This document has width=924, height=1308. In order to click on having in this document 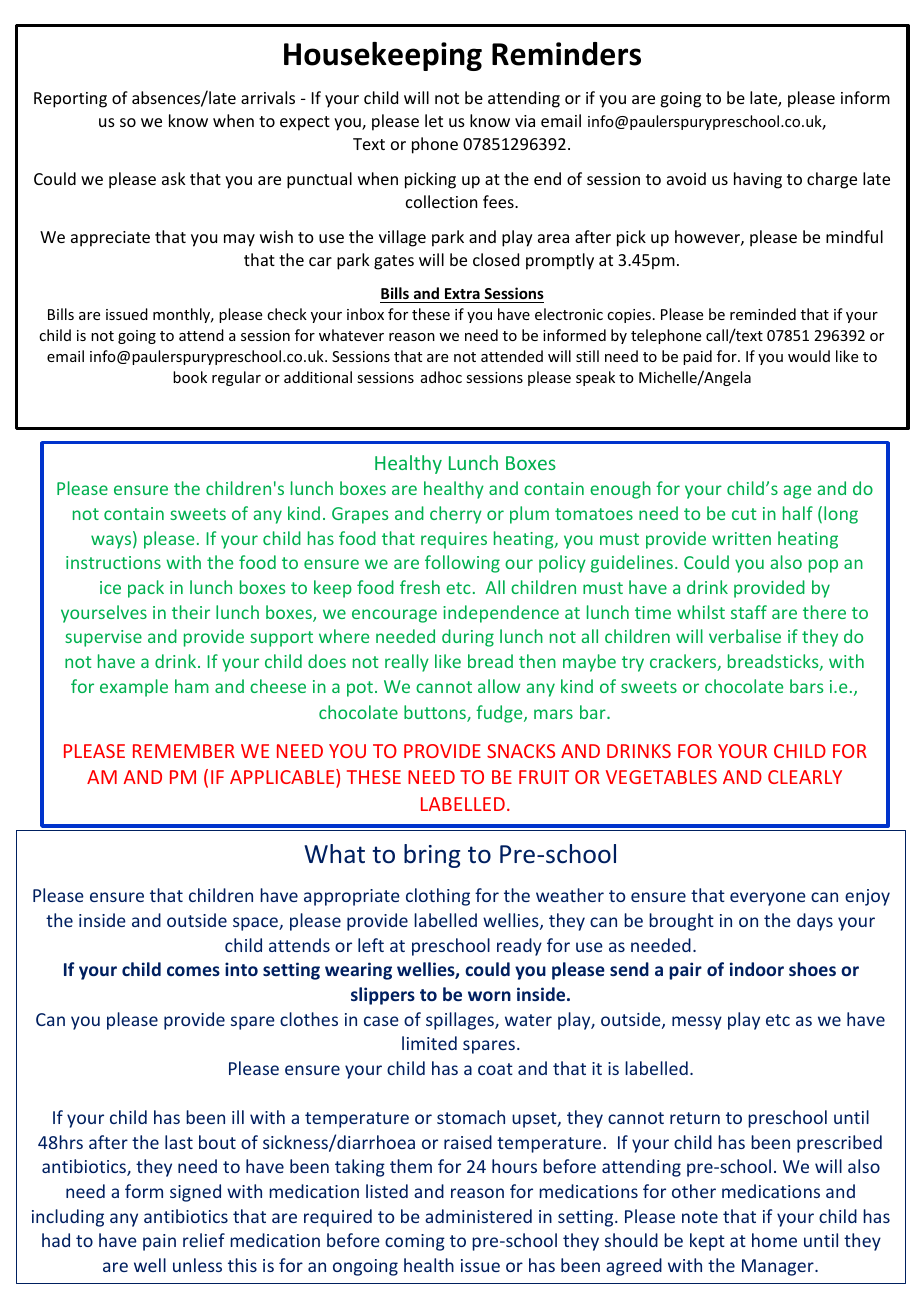, I will do `click(758, 180)`.
